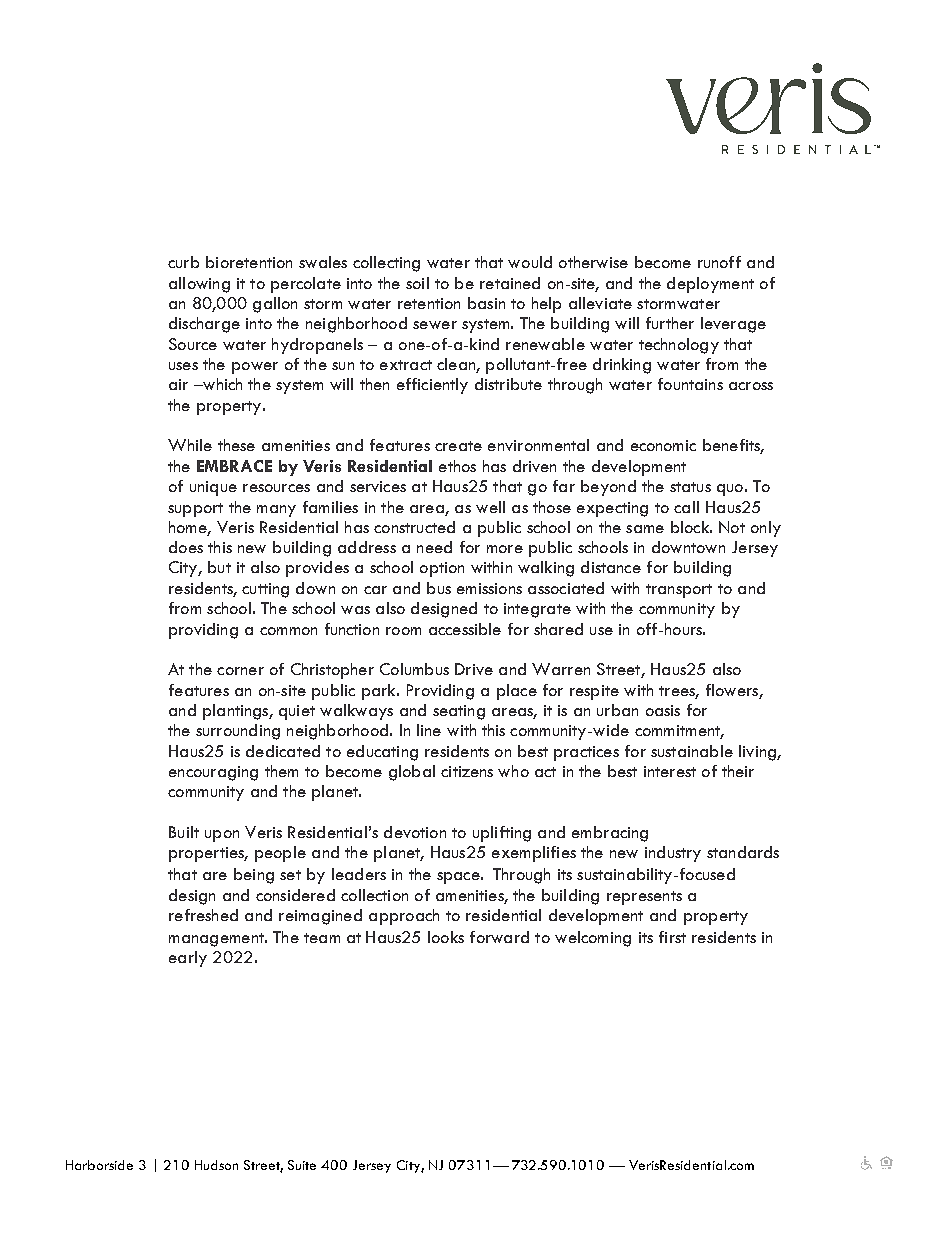 This screenshot has height=1233, width=952. Describe the element at coordinates (679, 591) in the screenshot. I see `transport` at that location.
